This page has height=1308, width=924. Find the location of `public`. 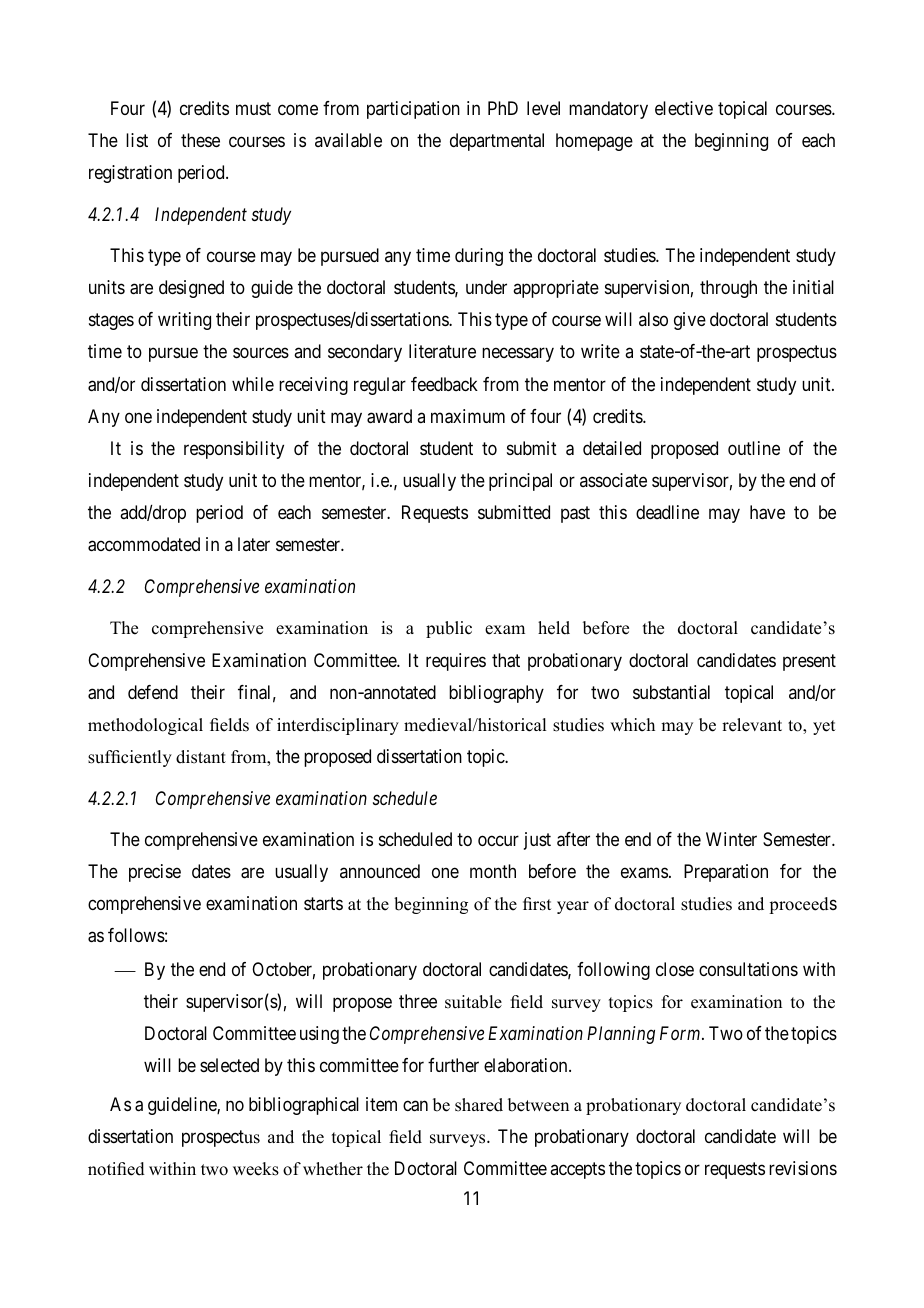

public is located at coordinates (449, 629).
